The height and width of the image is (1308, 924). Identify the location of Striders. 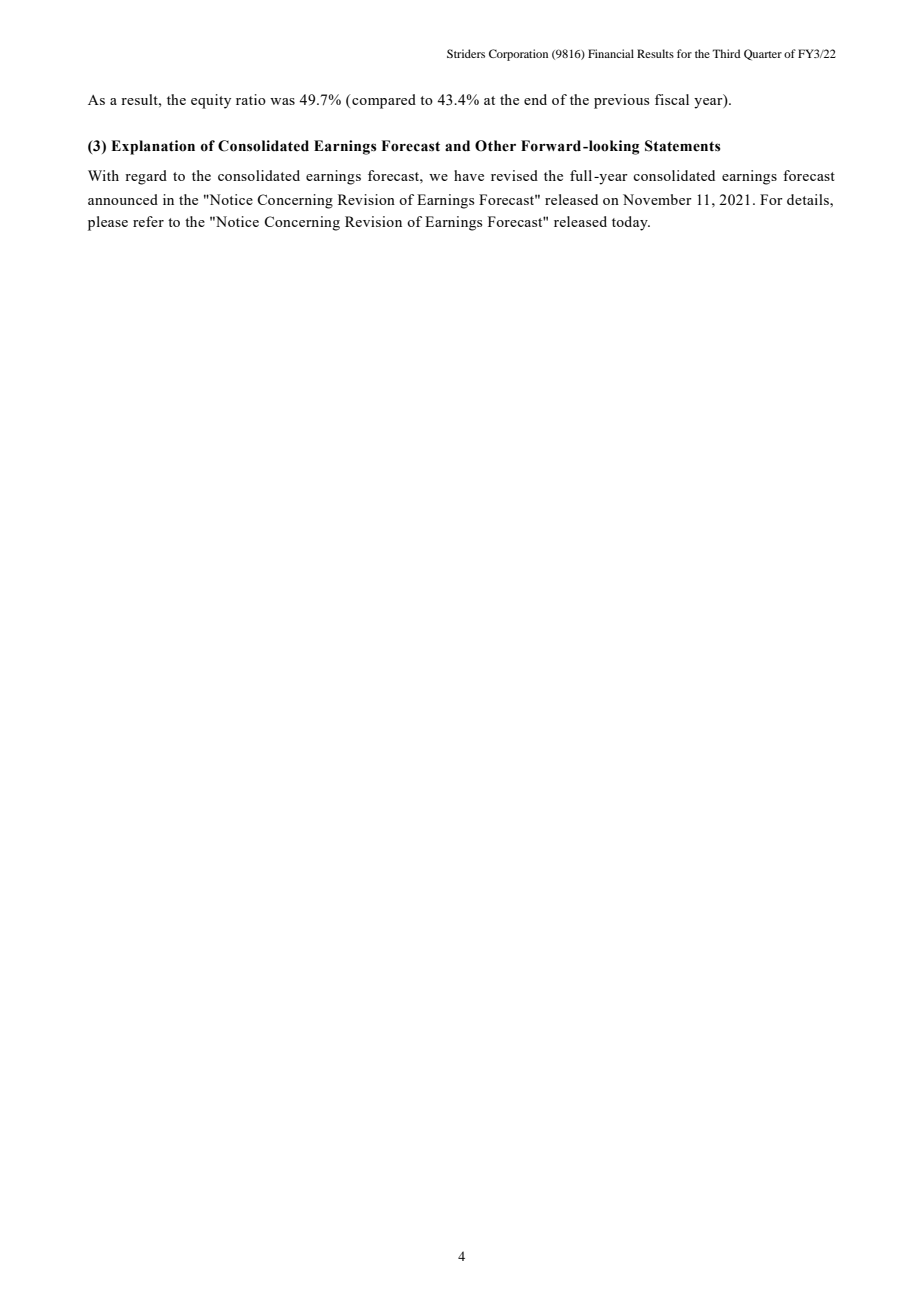
(466, 53).
